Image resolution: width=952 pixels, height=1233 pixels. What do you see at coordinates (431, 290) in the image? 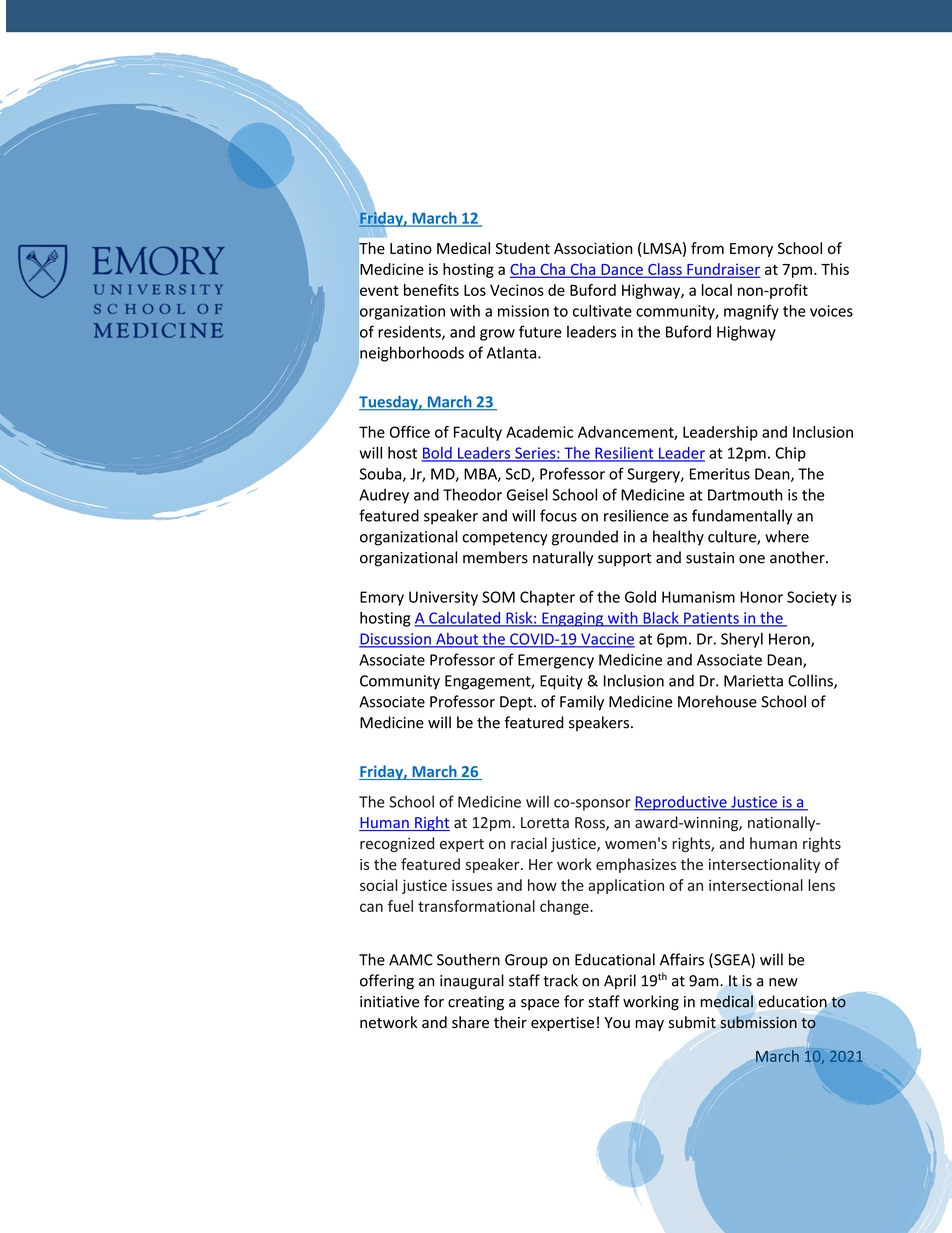
I see `benefits` at bounding box center [431, 290].
